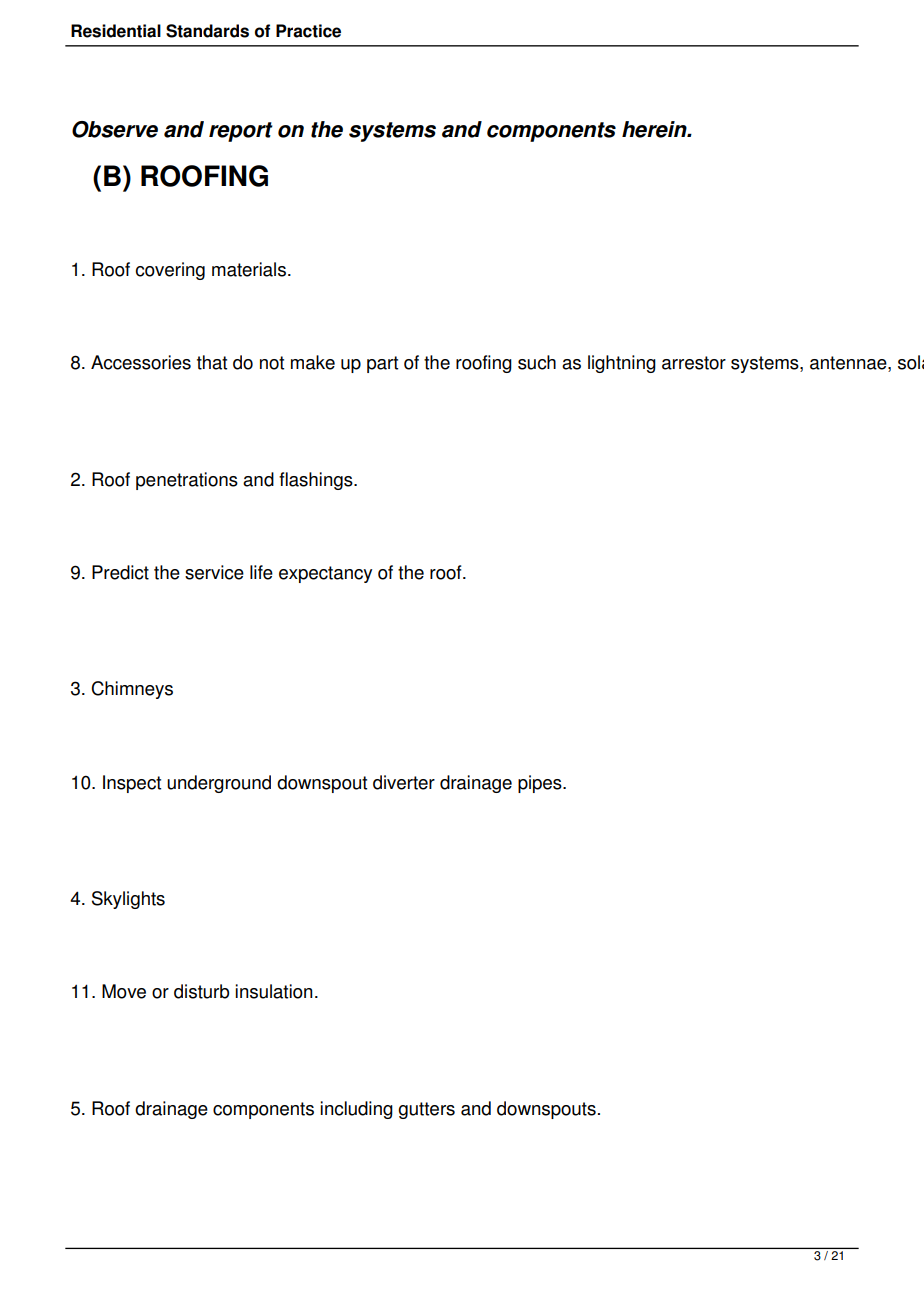  Describe the element at coordinates (325, 574) in the screenshot. I see `expectancy` at that location.
